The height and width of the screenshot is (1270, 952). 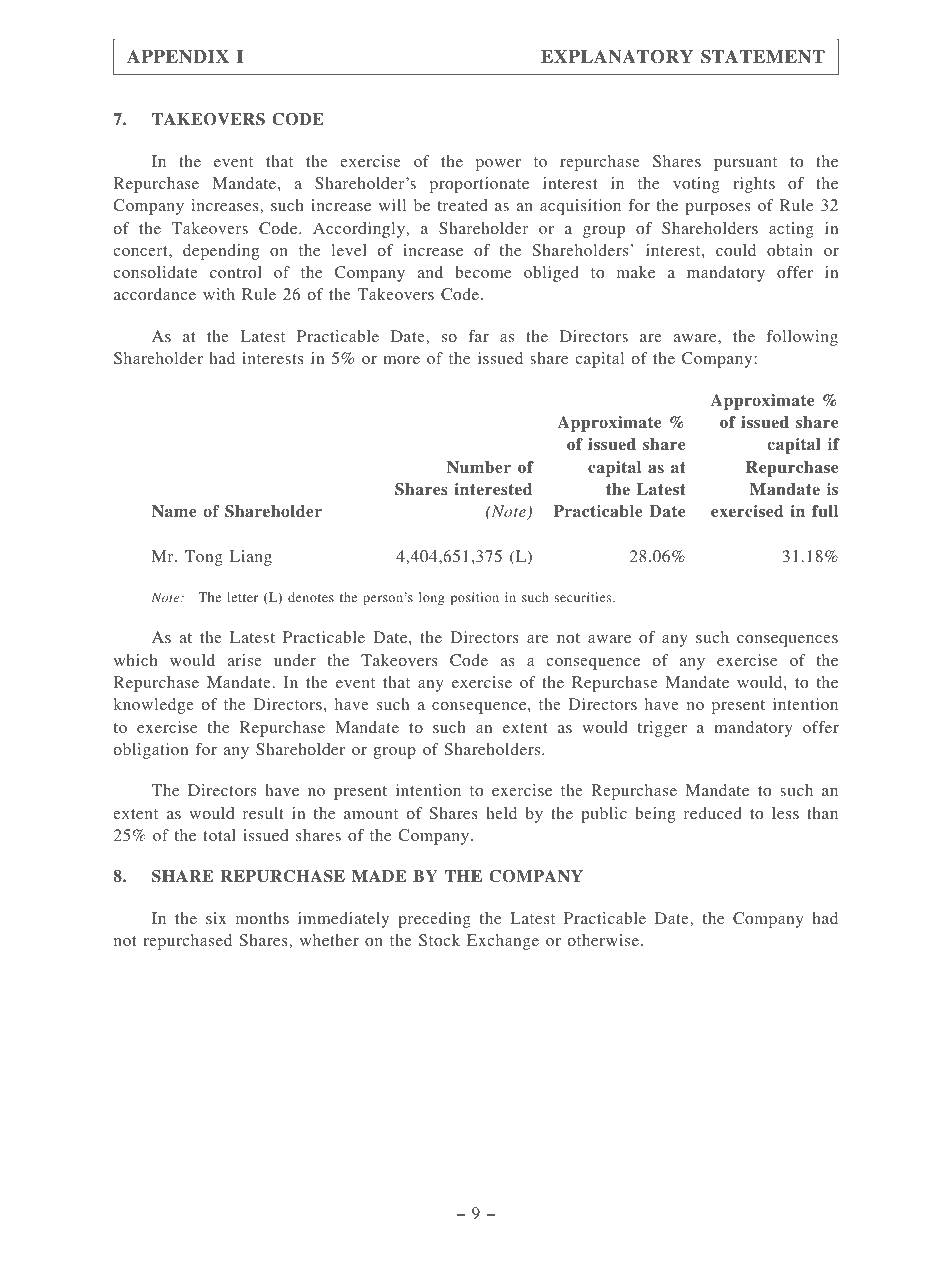 I want to click on Number, so click(x=479, y=467).
